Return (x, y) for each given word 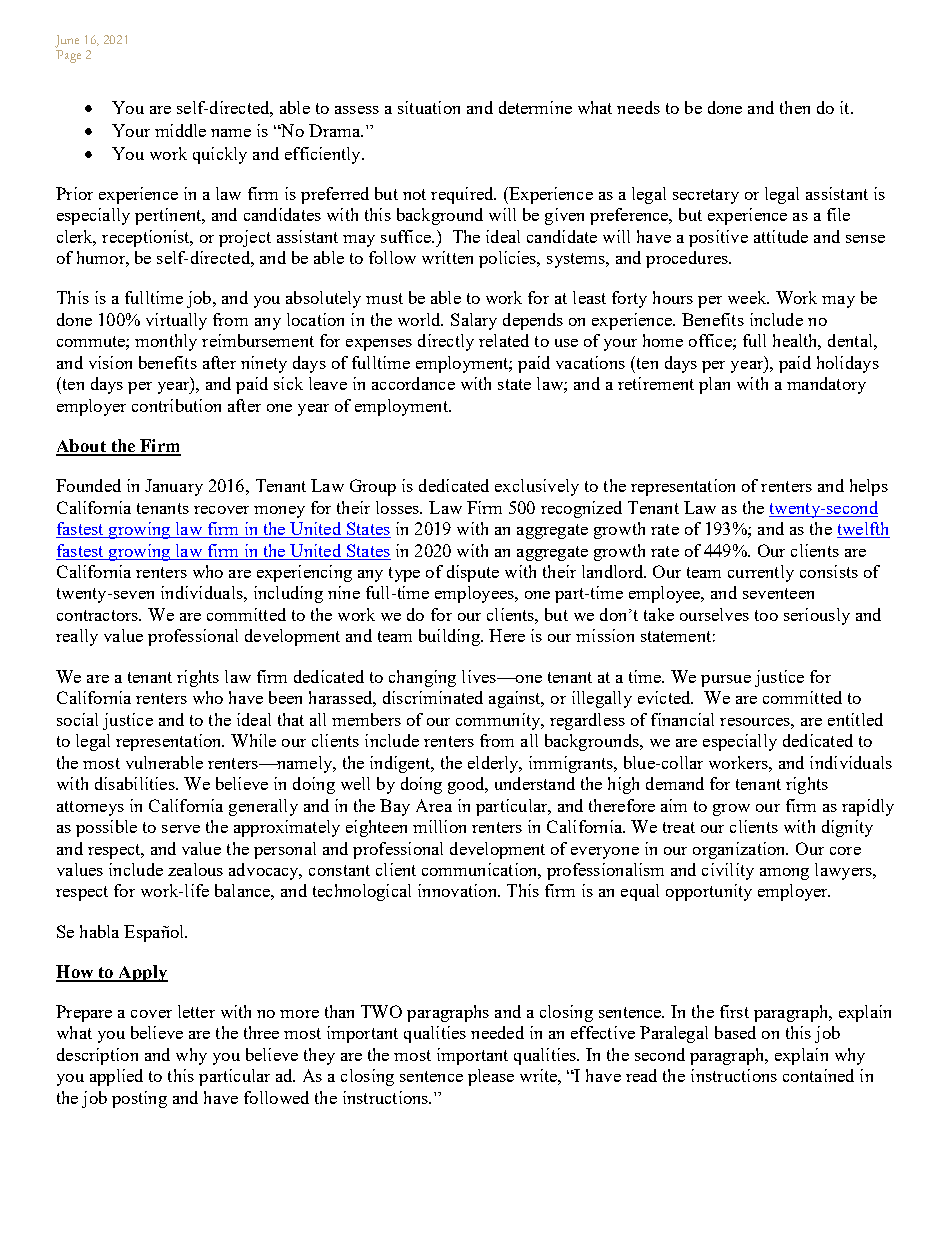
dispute (473, 573)
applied (116, 1077)
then (795, 107)
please (491, 1077)
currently (761, 573)
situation (429, 107)
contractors (98, 615)
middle (180, 130)
